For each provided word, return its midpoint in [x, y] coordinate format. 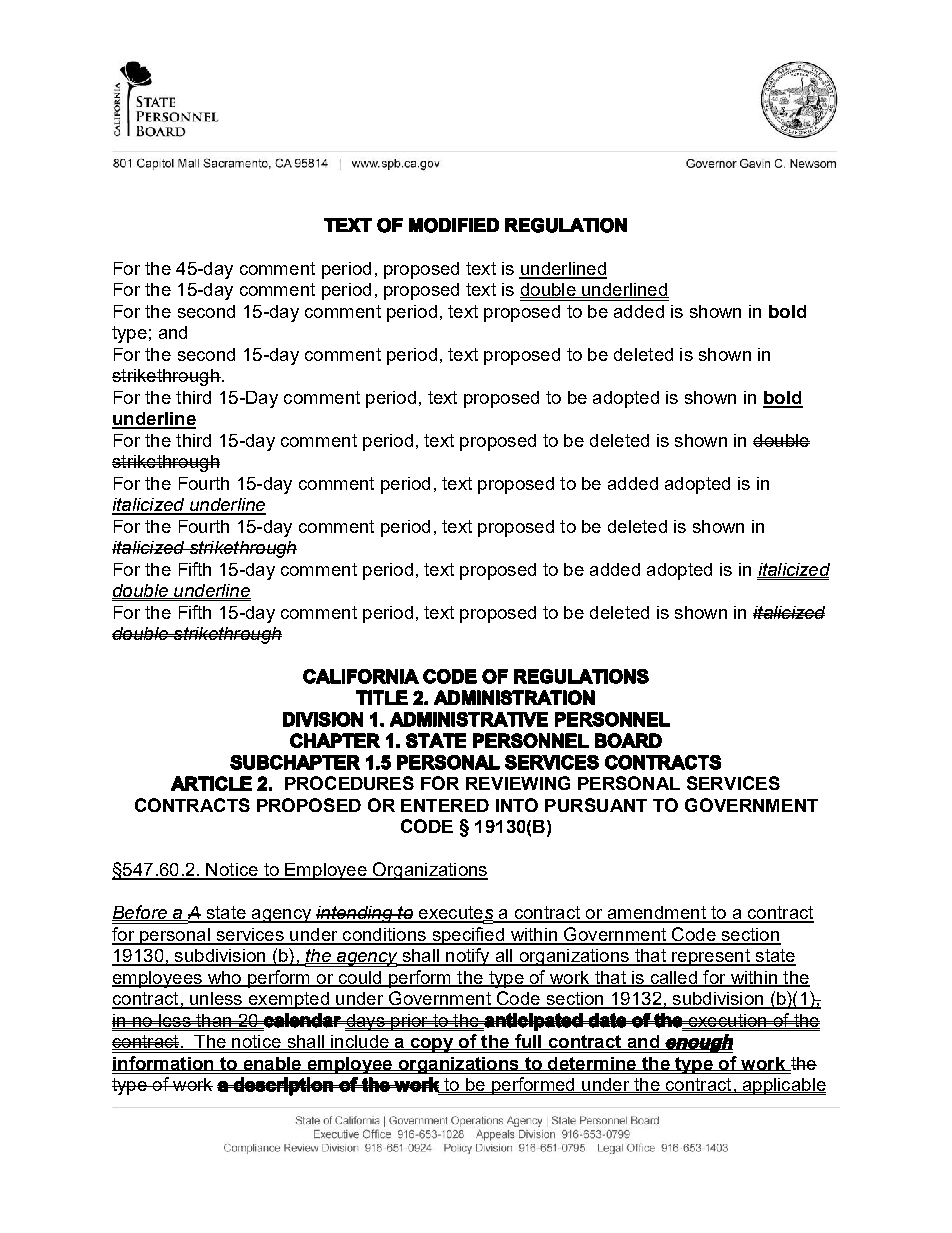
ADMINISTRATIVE [469, 719]
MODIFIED [454, 225]
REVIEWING [518, 783]
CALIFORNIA [361, 676]
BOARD [628, 740]
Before [140, 913]
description [283, 1086]
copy [432, 1045]
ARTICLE [211, 783]
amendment [656, 914]
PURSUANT [596, 805]
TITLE [382, 697]
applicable [783, 1086]
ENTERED [445, 805]
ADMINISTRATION [514, 697]
